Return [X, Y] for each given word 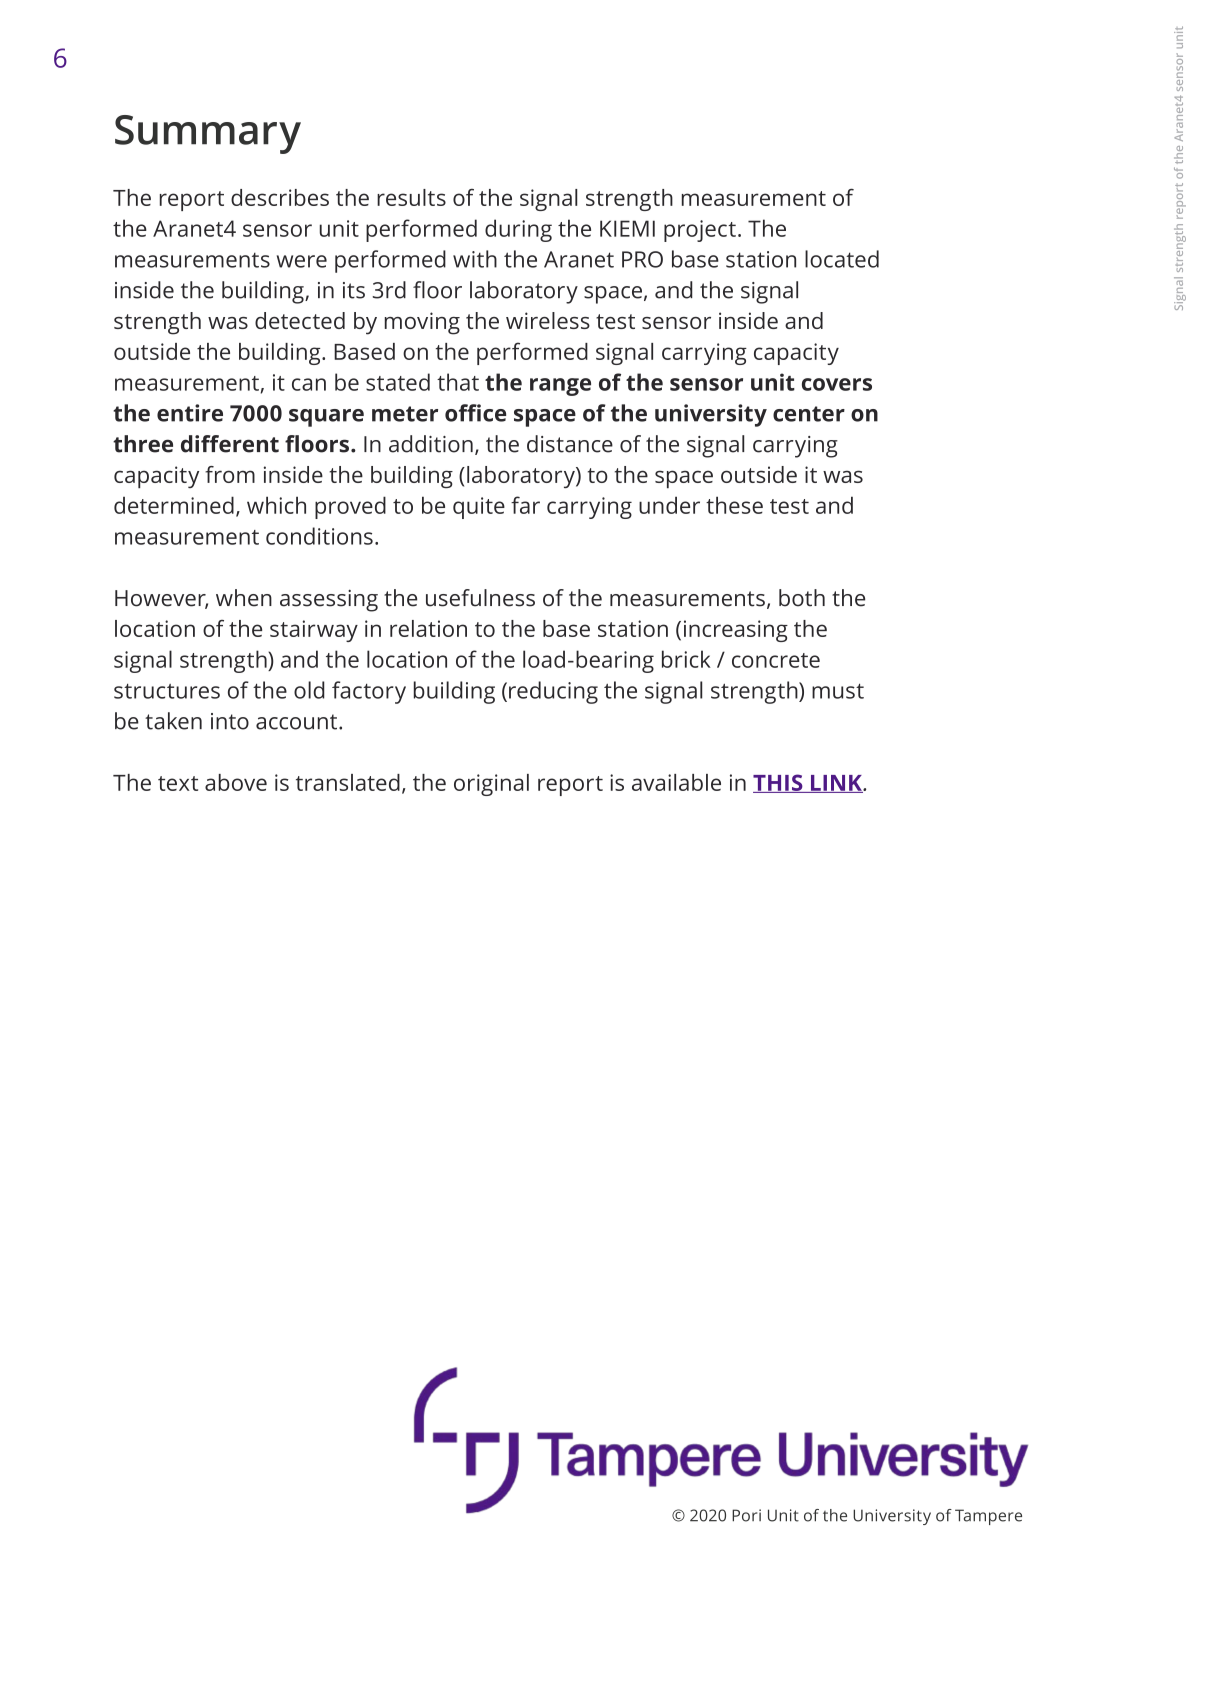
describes [280, 197]
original [491, 785]
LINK [836, 784]
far [525, 505]
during [518, 230]
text [178, 783]
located [842, 259]
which [276, 505]
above [236, 782]
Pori [746, 1515]
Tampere [988, 1517]
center [809, 414]
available [676, 782]
